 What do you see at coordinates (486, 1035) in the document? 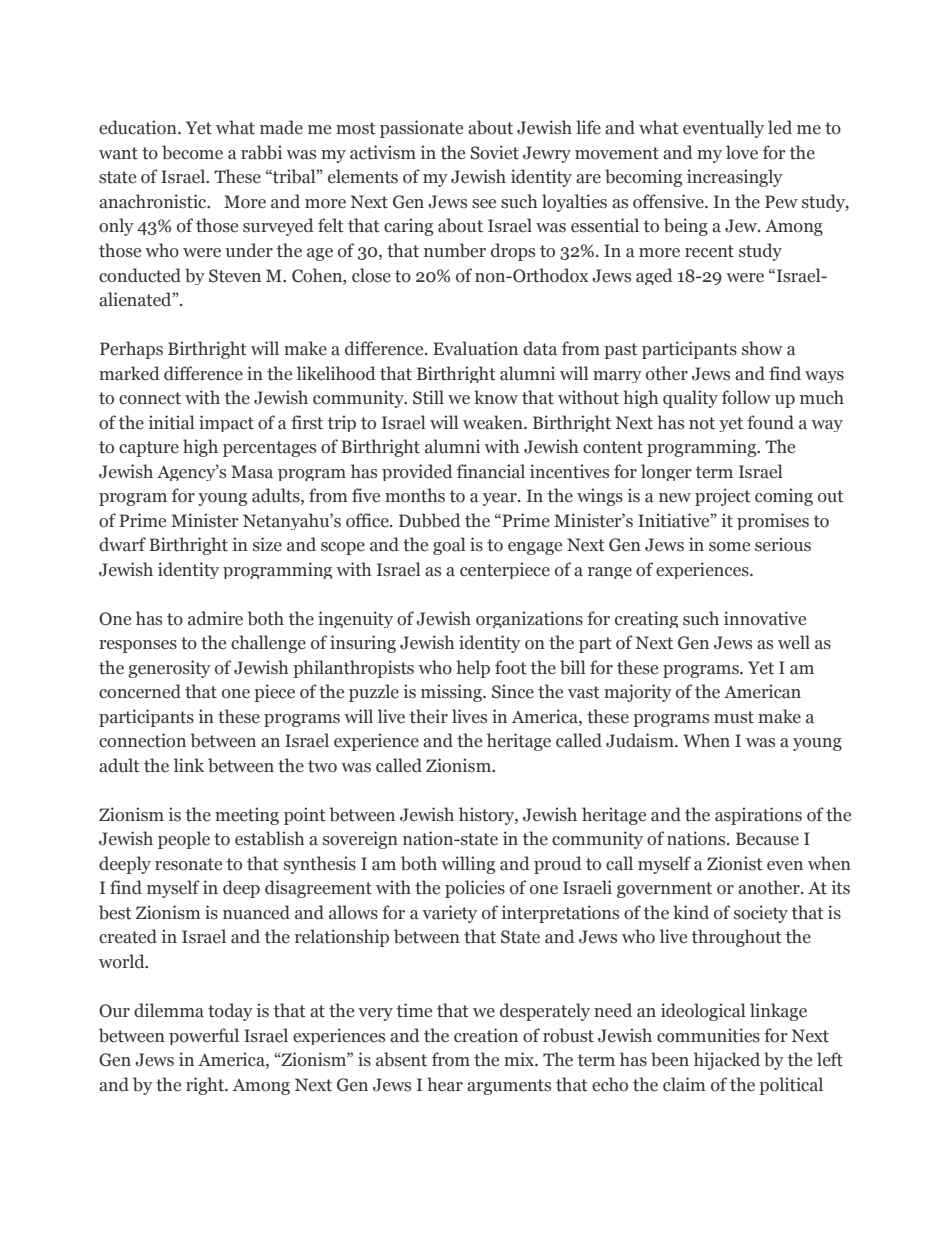
I see `creation` at bounding box center [486, 1035].
